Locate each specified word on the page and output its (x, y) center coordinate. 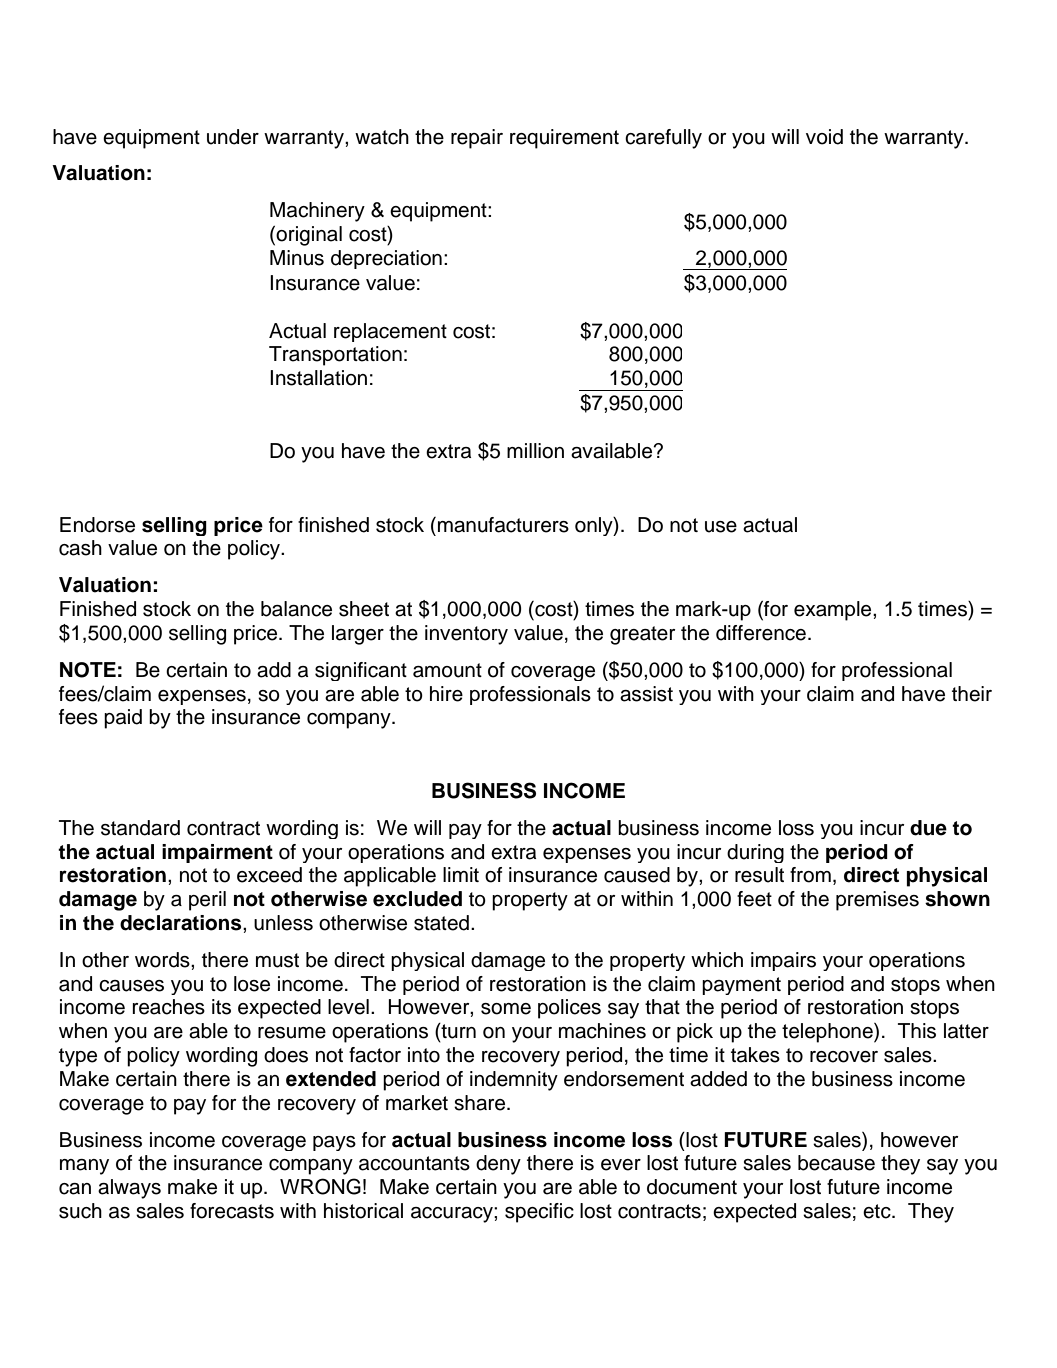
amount (447, 670)
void (824, 137)
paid (123, 719)
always (129, 1189)
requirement (564, 139)
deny (498, 1165)
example (834, 611)
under (233, 137)
